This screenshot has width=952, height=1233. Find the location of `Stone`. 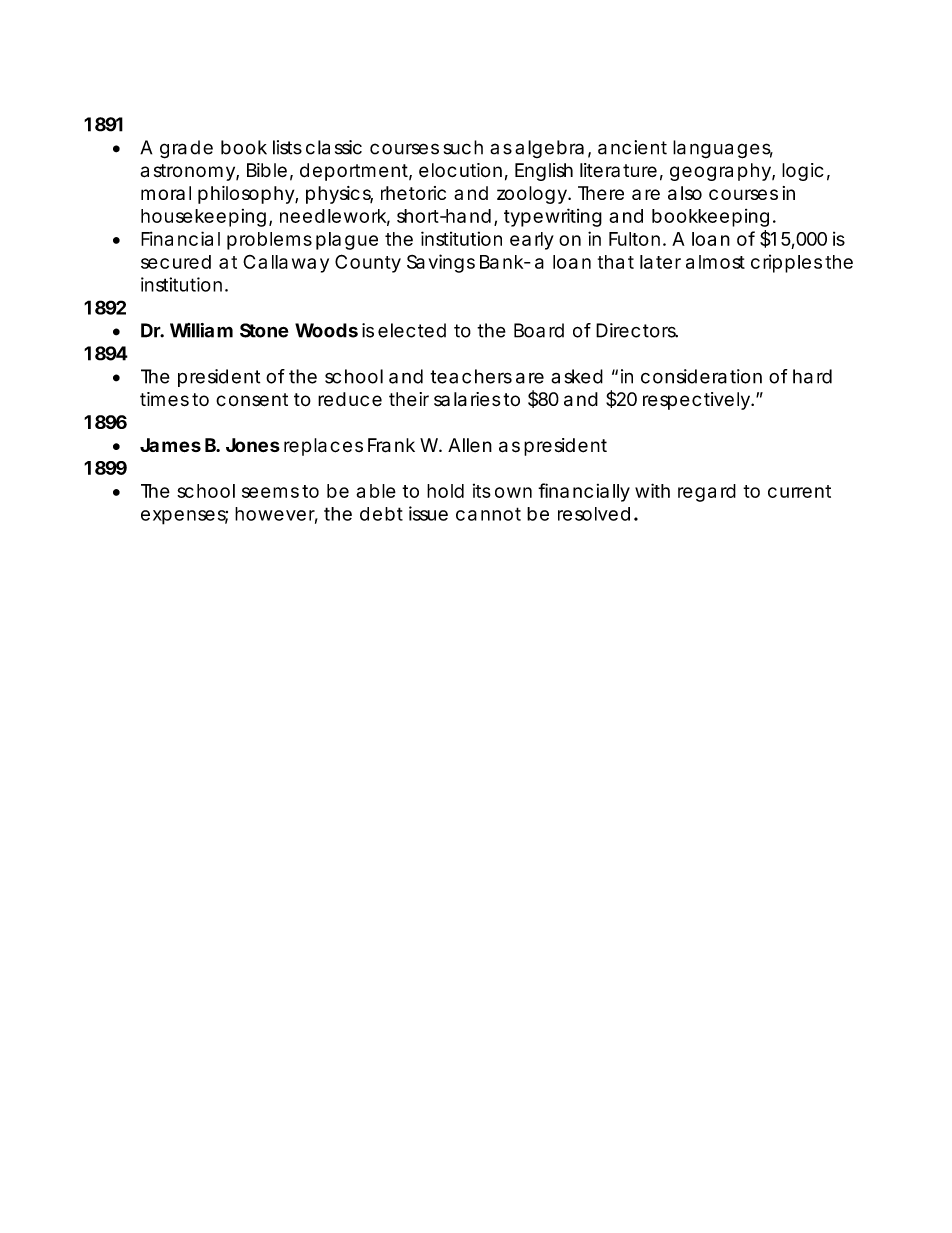

Stone is located at coordinates (264, 330).
